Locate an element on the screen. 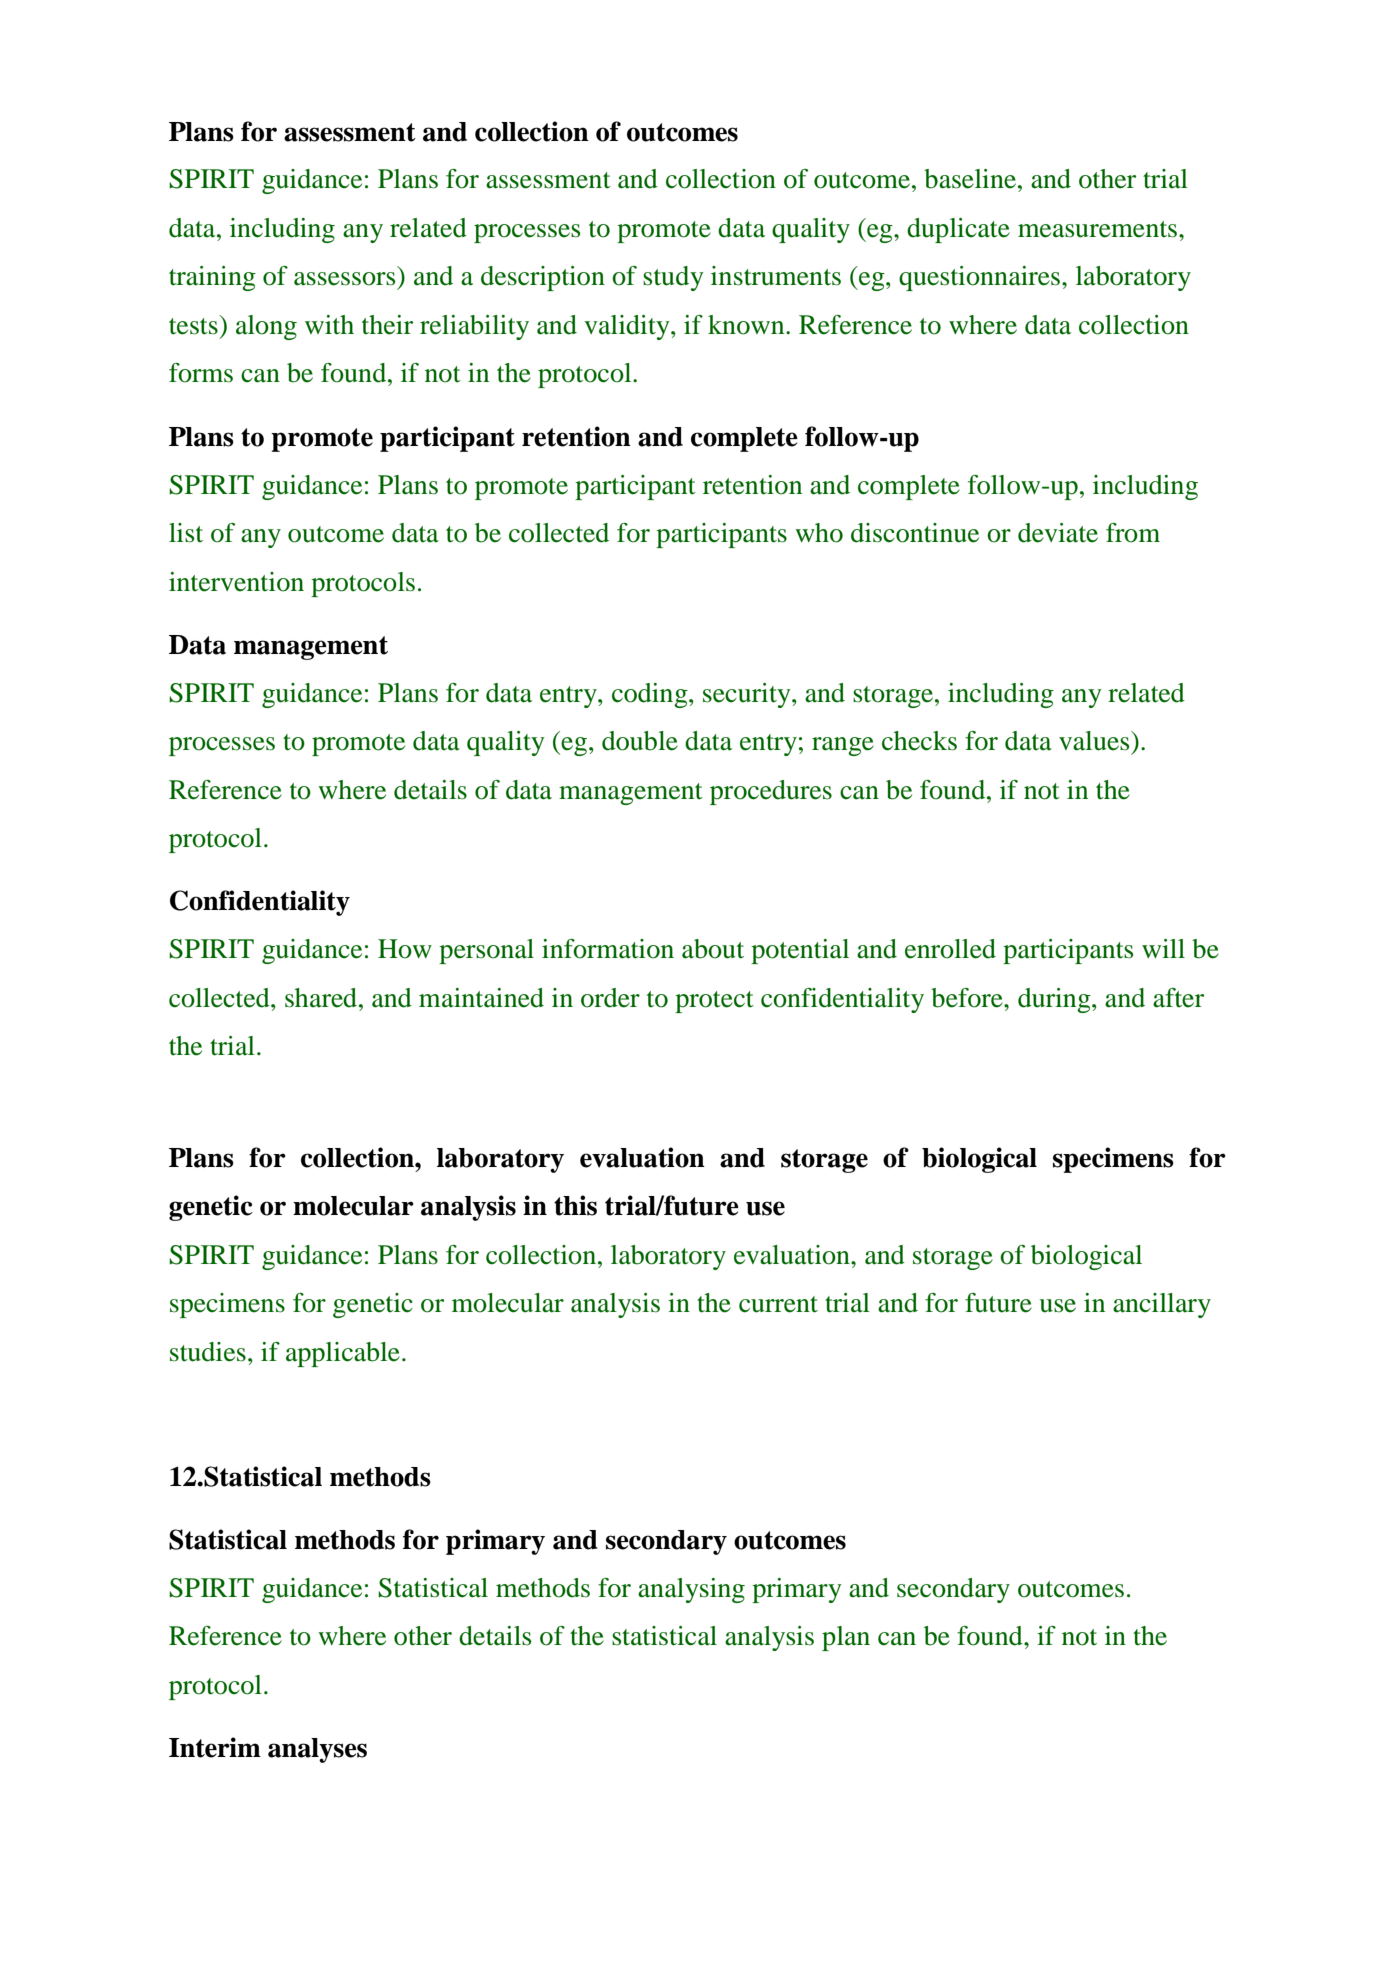 This screenshot has width=1394, height=1973. shared is located at coordinates (322, 998).
